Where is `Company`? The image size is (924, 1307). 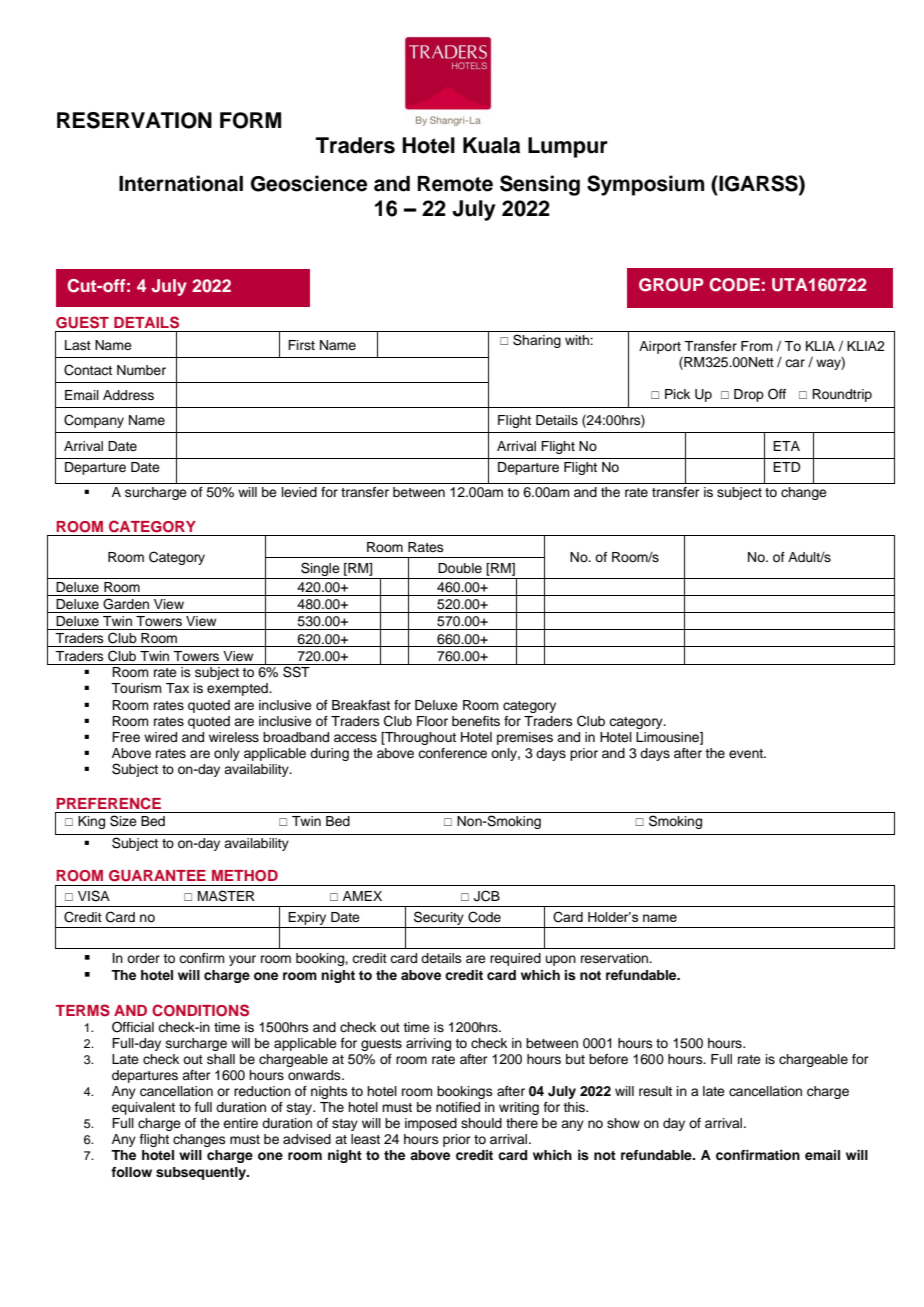 Company is located at coordinates (94, 421).
